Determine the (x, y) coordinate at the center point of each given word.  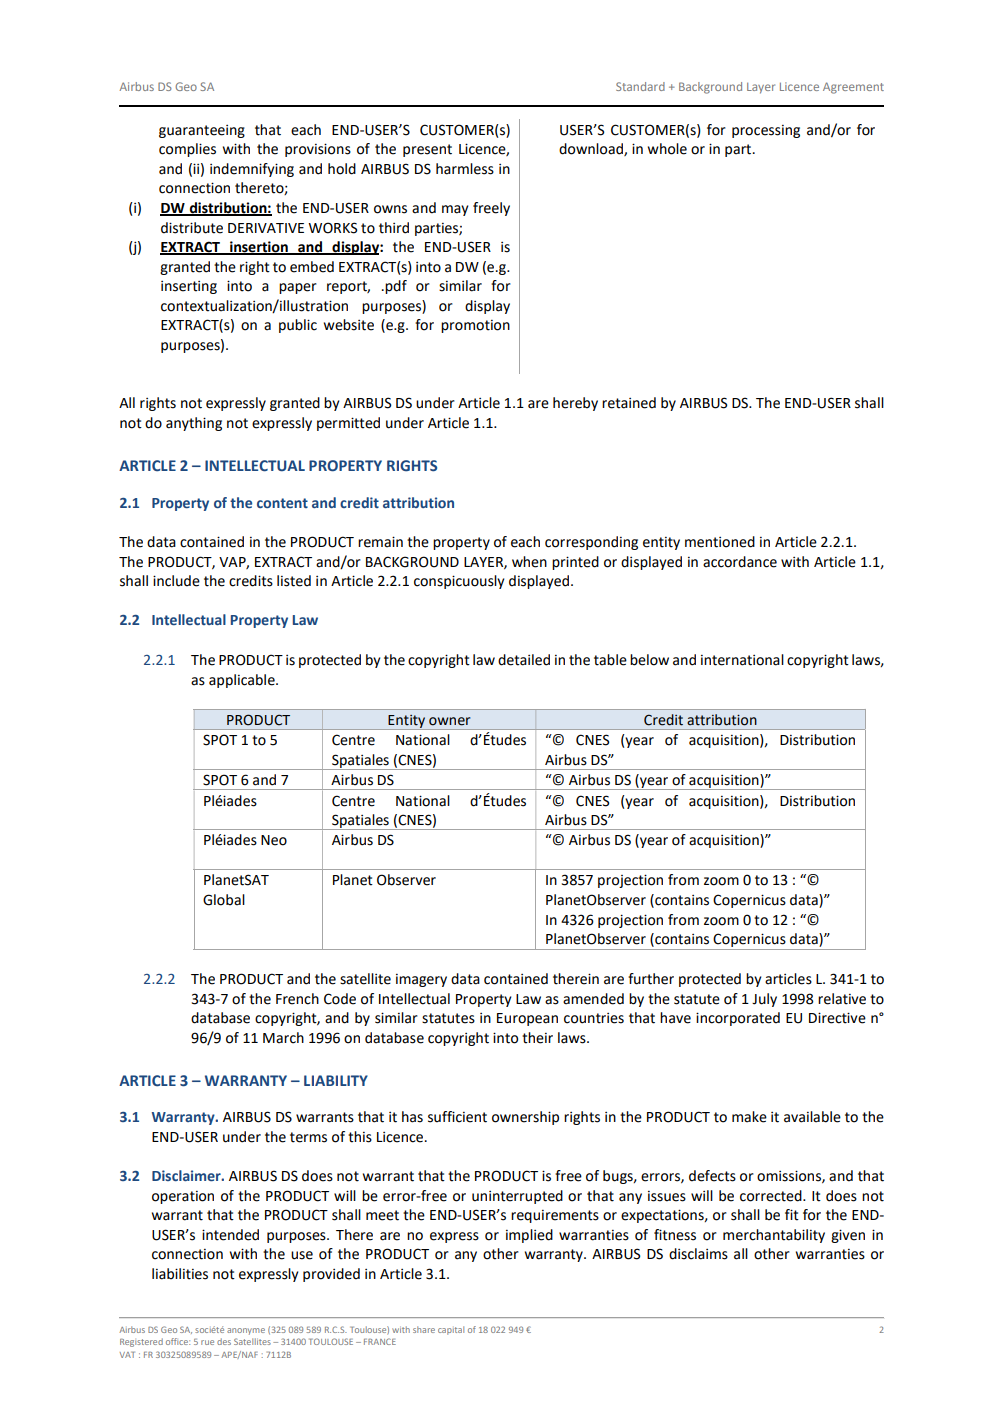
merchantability (774, 1236)
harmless (465, 169)
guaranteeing (202, 131)
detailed (524, 660)
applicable (243, 681)
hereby (575, 404)
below (649, 660)
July (764, 1000)
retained (629, 403)
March (283, 1038)
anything (194, 424)
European (527, 1019)
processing (766, 131)
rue (207, 1342)
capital (451, 1330)
